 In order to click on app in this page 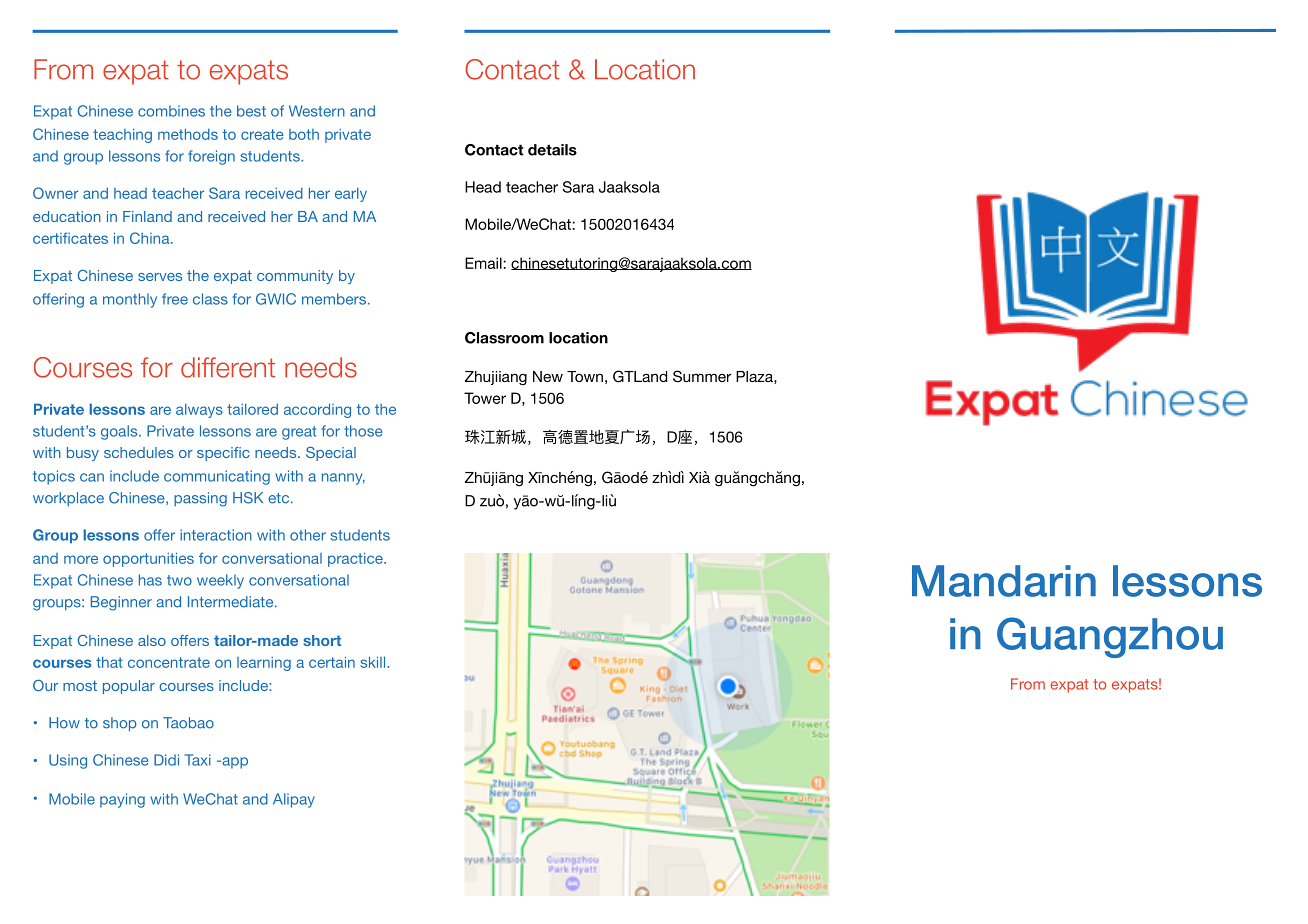, I will do `click(234, 763)`.
